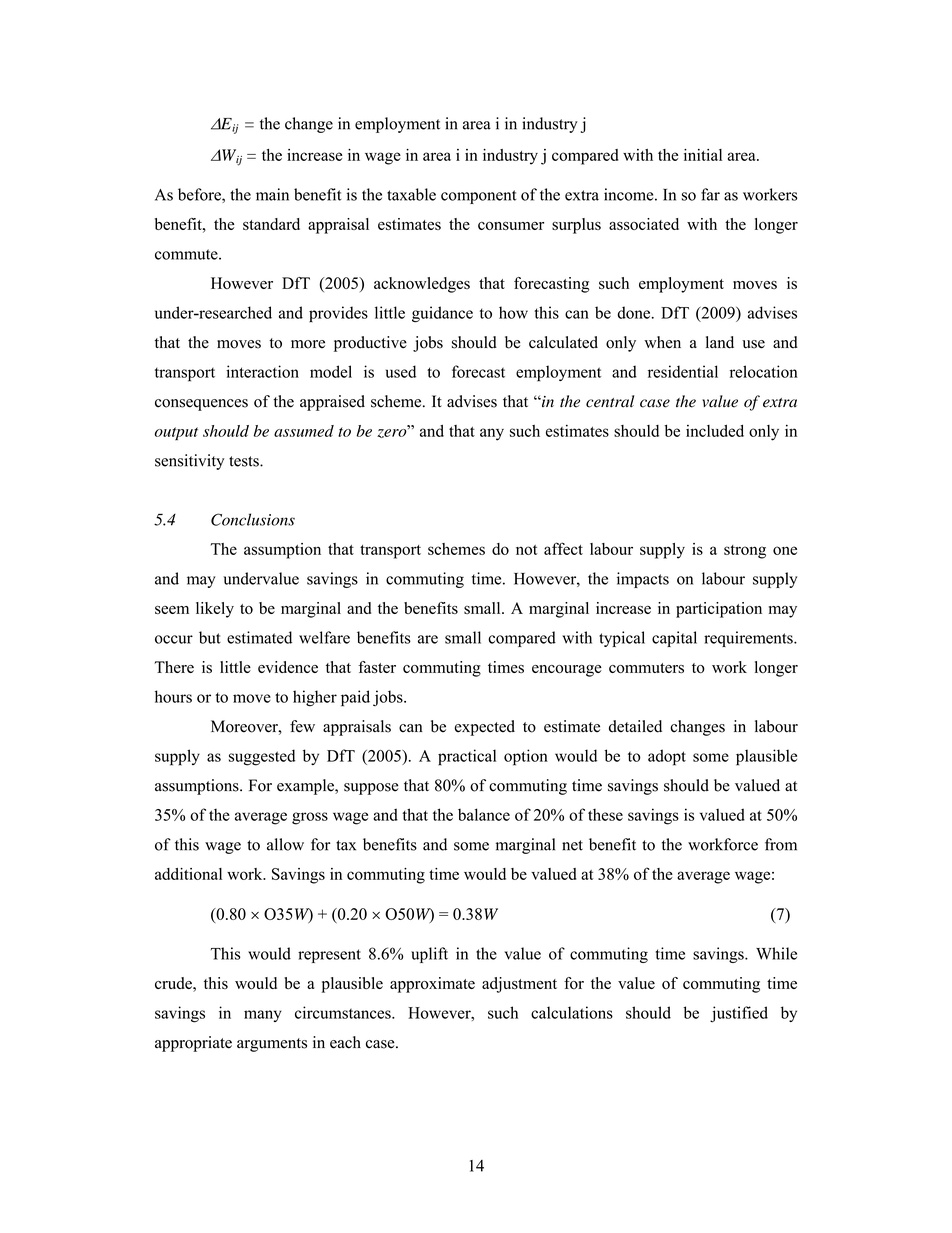 This screenshot has height=1233, width=952. What do you see at coordinates (719, 610) in the screenshot?
I see `participation` at bounding box center [719, 610].
